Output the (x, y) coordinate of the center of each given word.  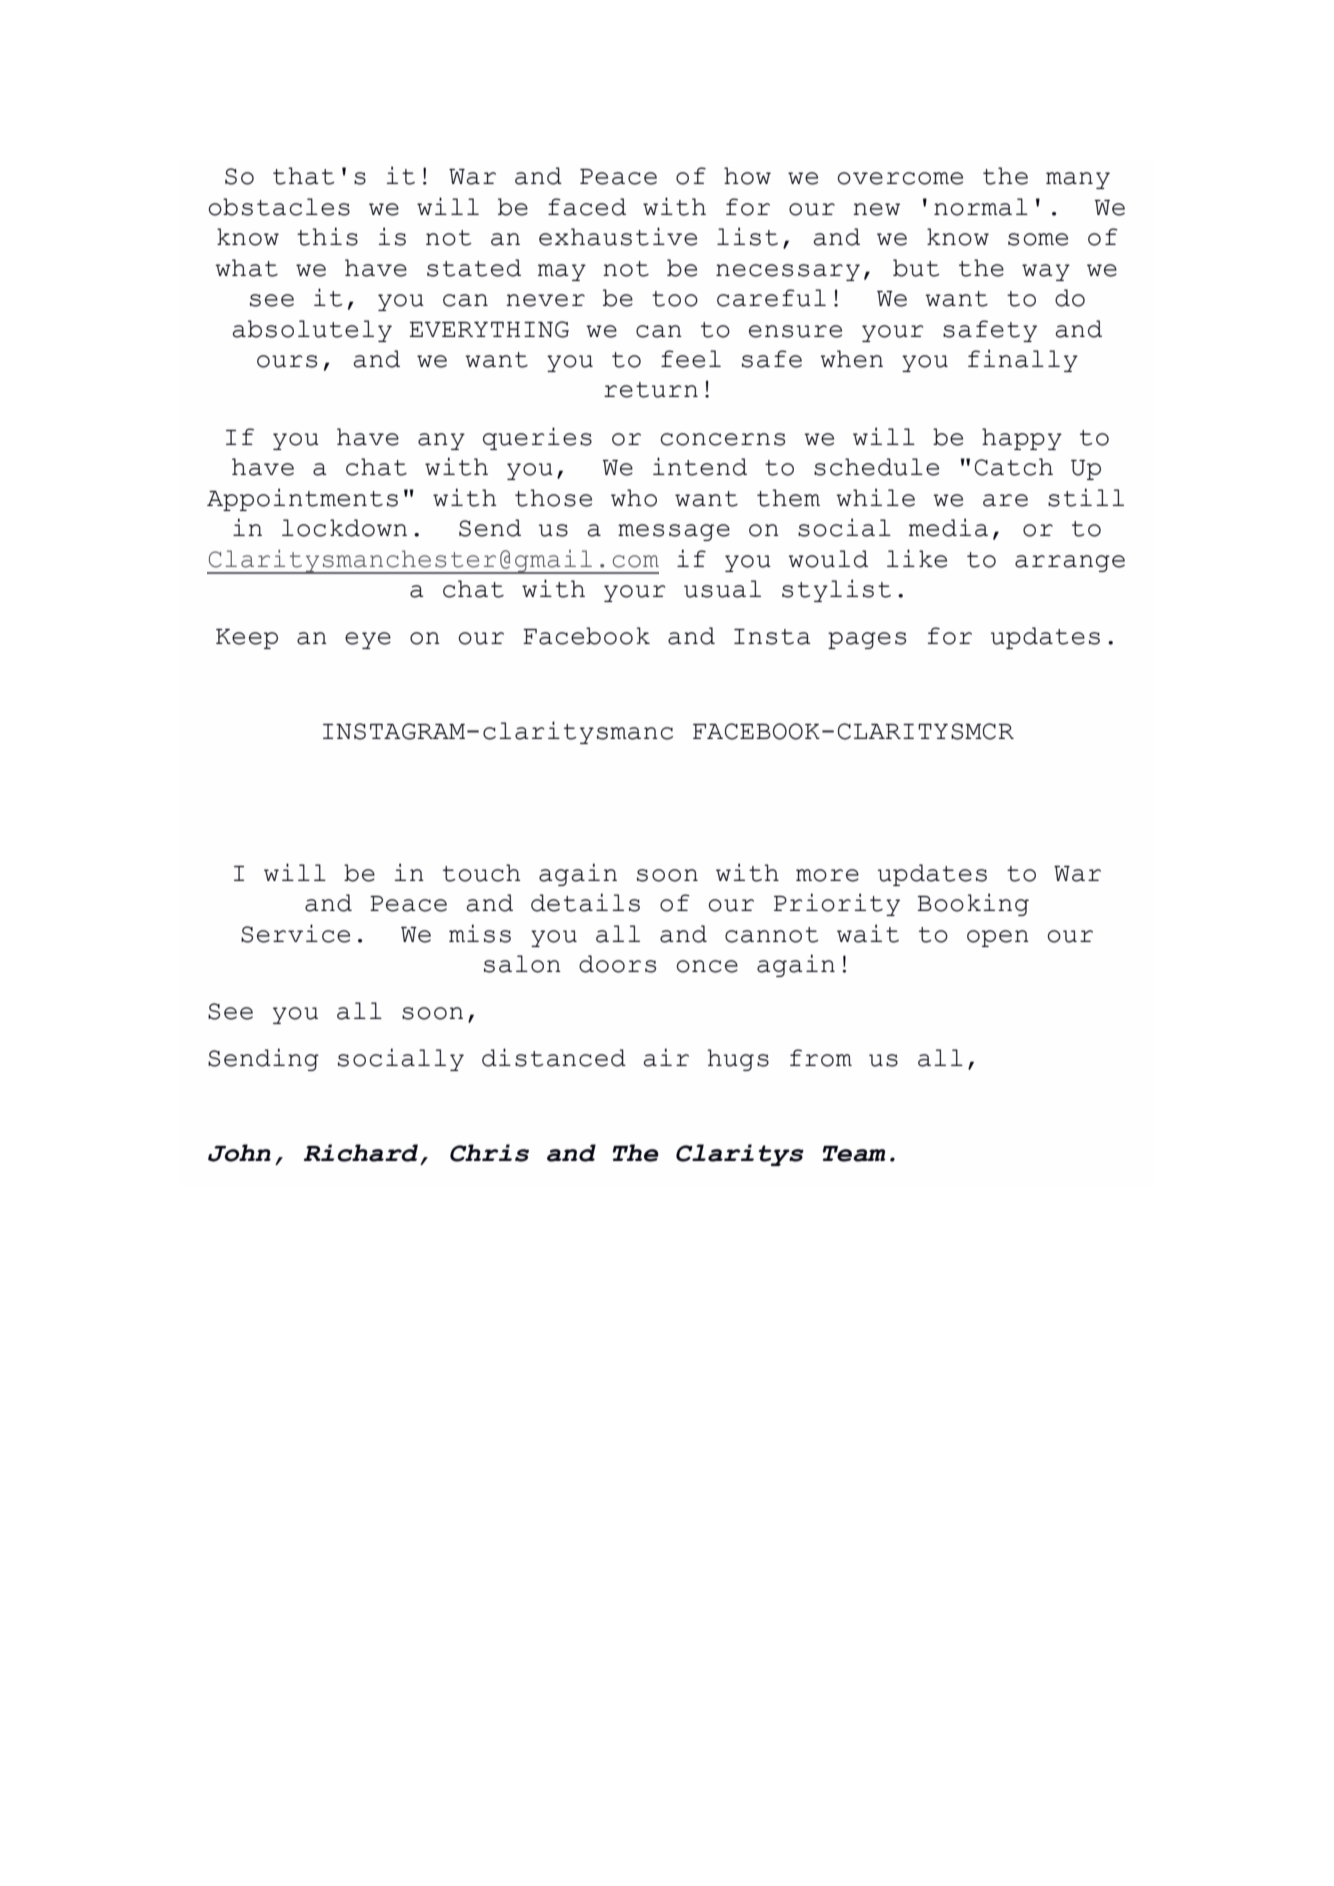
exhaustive (618, 236)
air (666, 1057)
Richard (361, 1153)
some (1038, 239)
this (327, 236)
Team (854, 1154)
